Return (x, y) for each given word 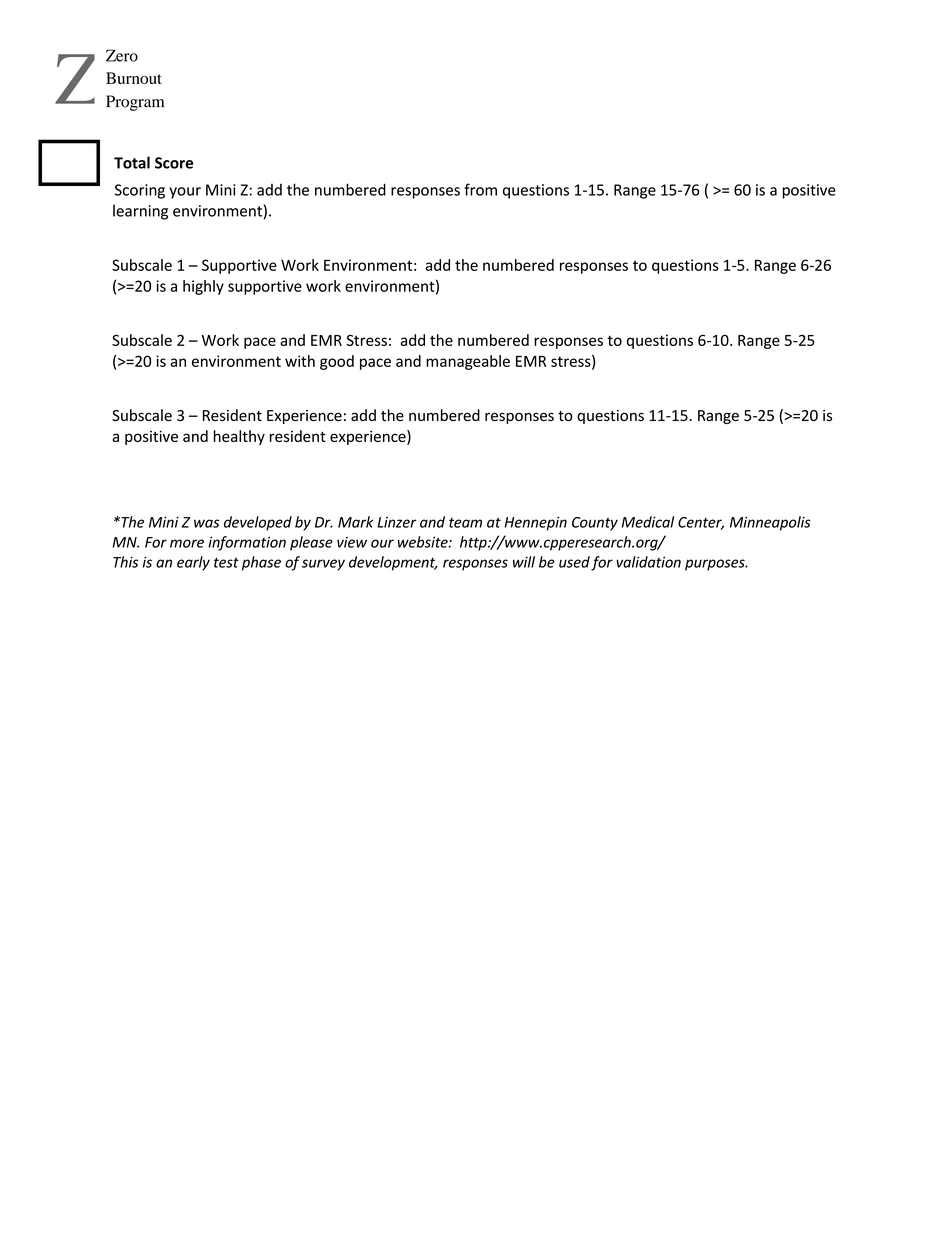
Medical (648, 522)
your (185, 193)
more (187, 543)
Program (135, 103)
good (337, 362)
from (480, 189)
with (300, 361)
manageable (468, 362)
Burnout (134, 78)
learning (140, 212)
